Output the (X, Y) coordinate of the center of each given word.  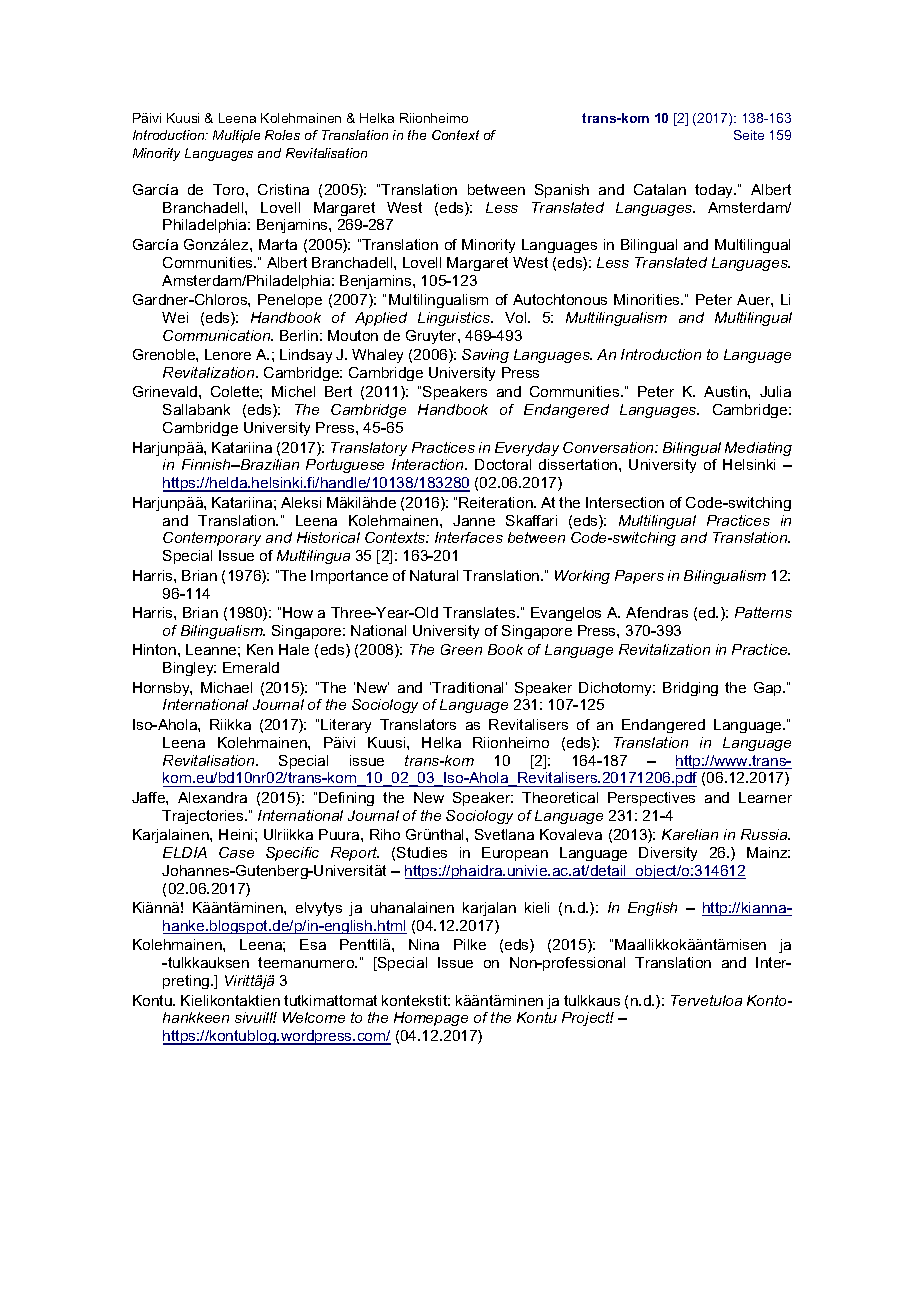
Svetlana (504, 834)
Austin (726, 391)
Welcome (314, 1017)
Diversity (668, 854)
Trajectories (204, 817)
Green (461, 649)
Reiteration (497, 502)
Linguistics (455, 319)
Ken (260, 649)
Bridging (690, 689)
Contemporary (212, 539)
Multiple (236, 136)
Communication (218, 335)
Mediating (758, 449)
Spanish (562, 191)
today (715, 191)
